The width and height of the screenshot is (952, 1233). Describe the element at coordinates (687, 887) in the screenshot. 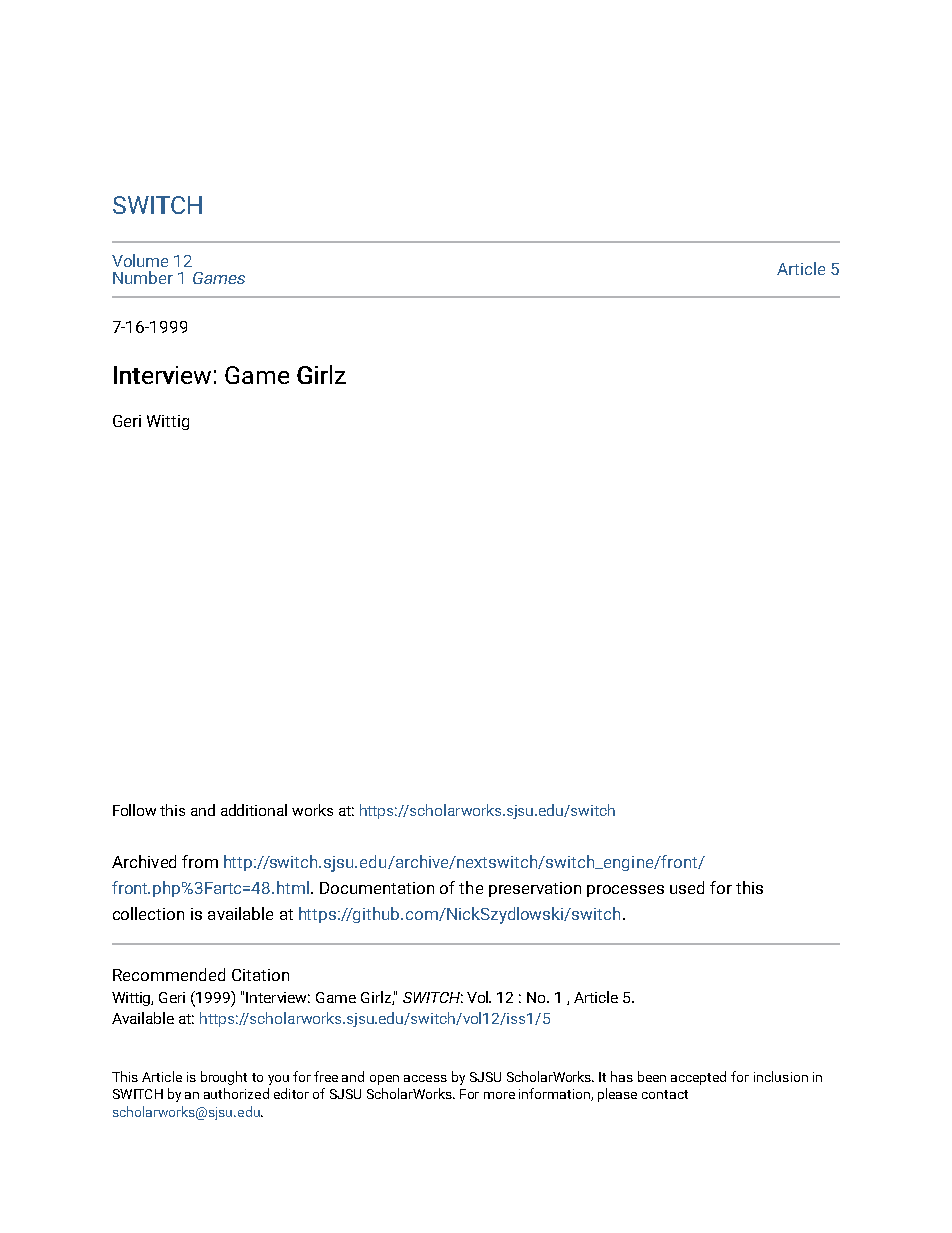

I see `used` at that location.
